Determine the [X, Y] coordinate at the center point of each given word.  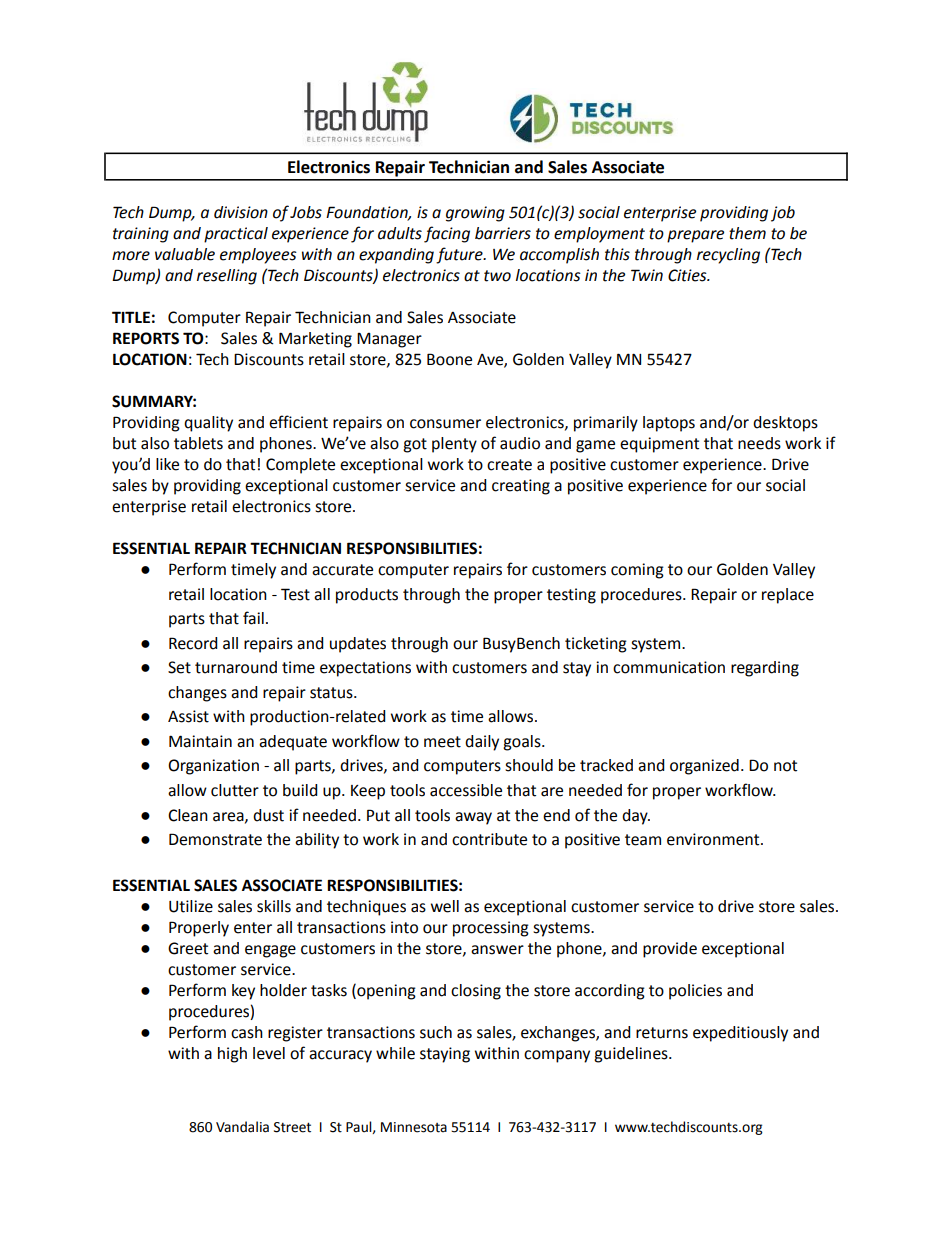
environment [714, 839]
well [445, 906]
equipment [659, 445]
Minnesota [414, 1127]
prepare [695, 236]
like [167, 464]
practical [236, 235]
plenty [454, 445]
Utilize [191, 906]
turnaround [236, 667]
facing [447, 234]
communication [669, 667]
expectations [365, 669]
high [232, 1055]
